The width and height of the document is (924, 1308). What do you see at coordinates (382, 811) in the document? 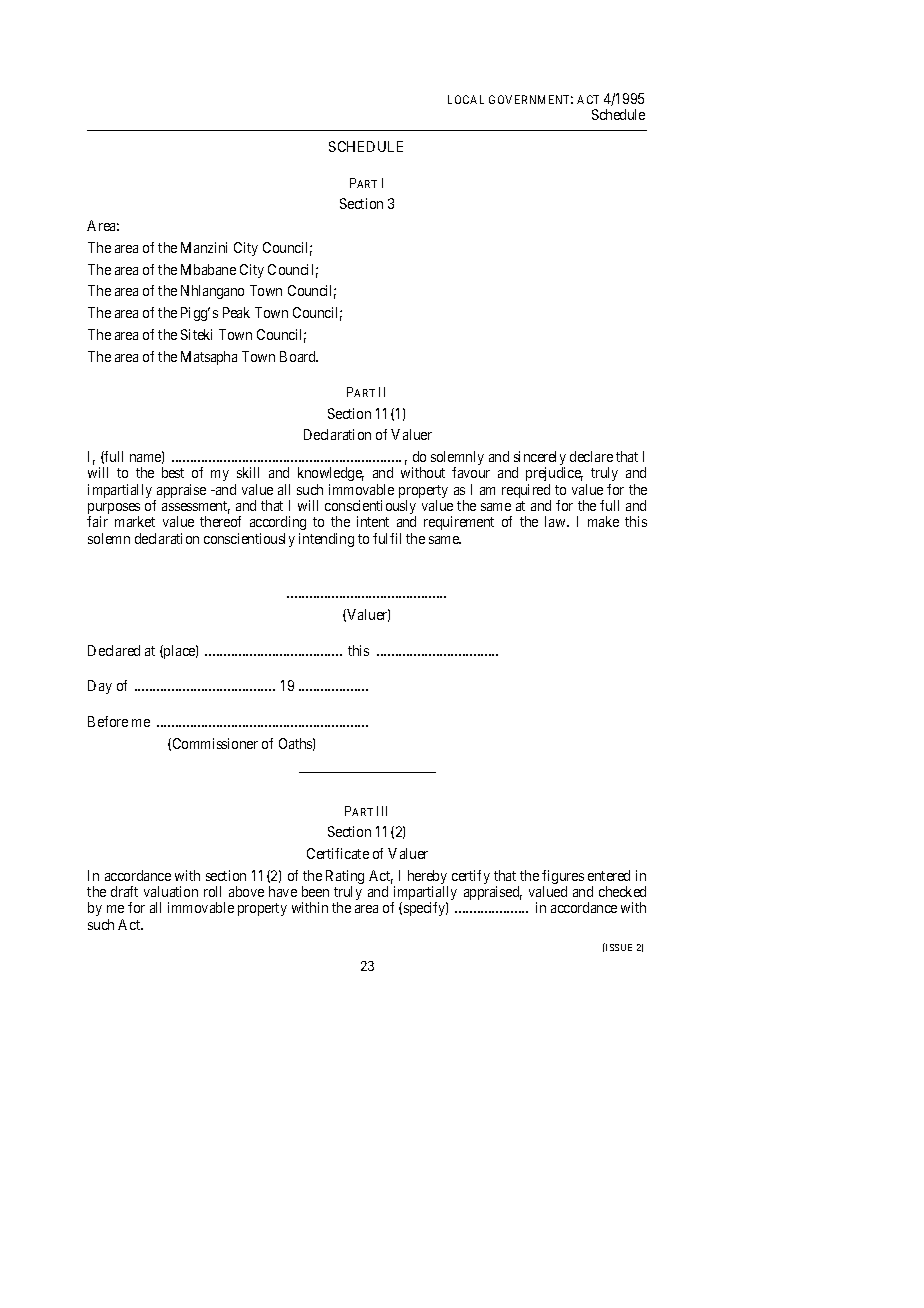
I see `III` at bounding box center [382, 811].
